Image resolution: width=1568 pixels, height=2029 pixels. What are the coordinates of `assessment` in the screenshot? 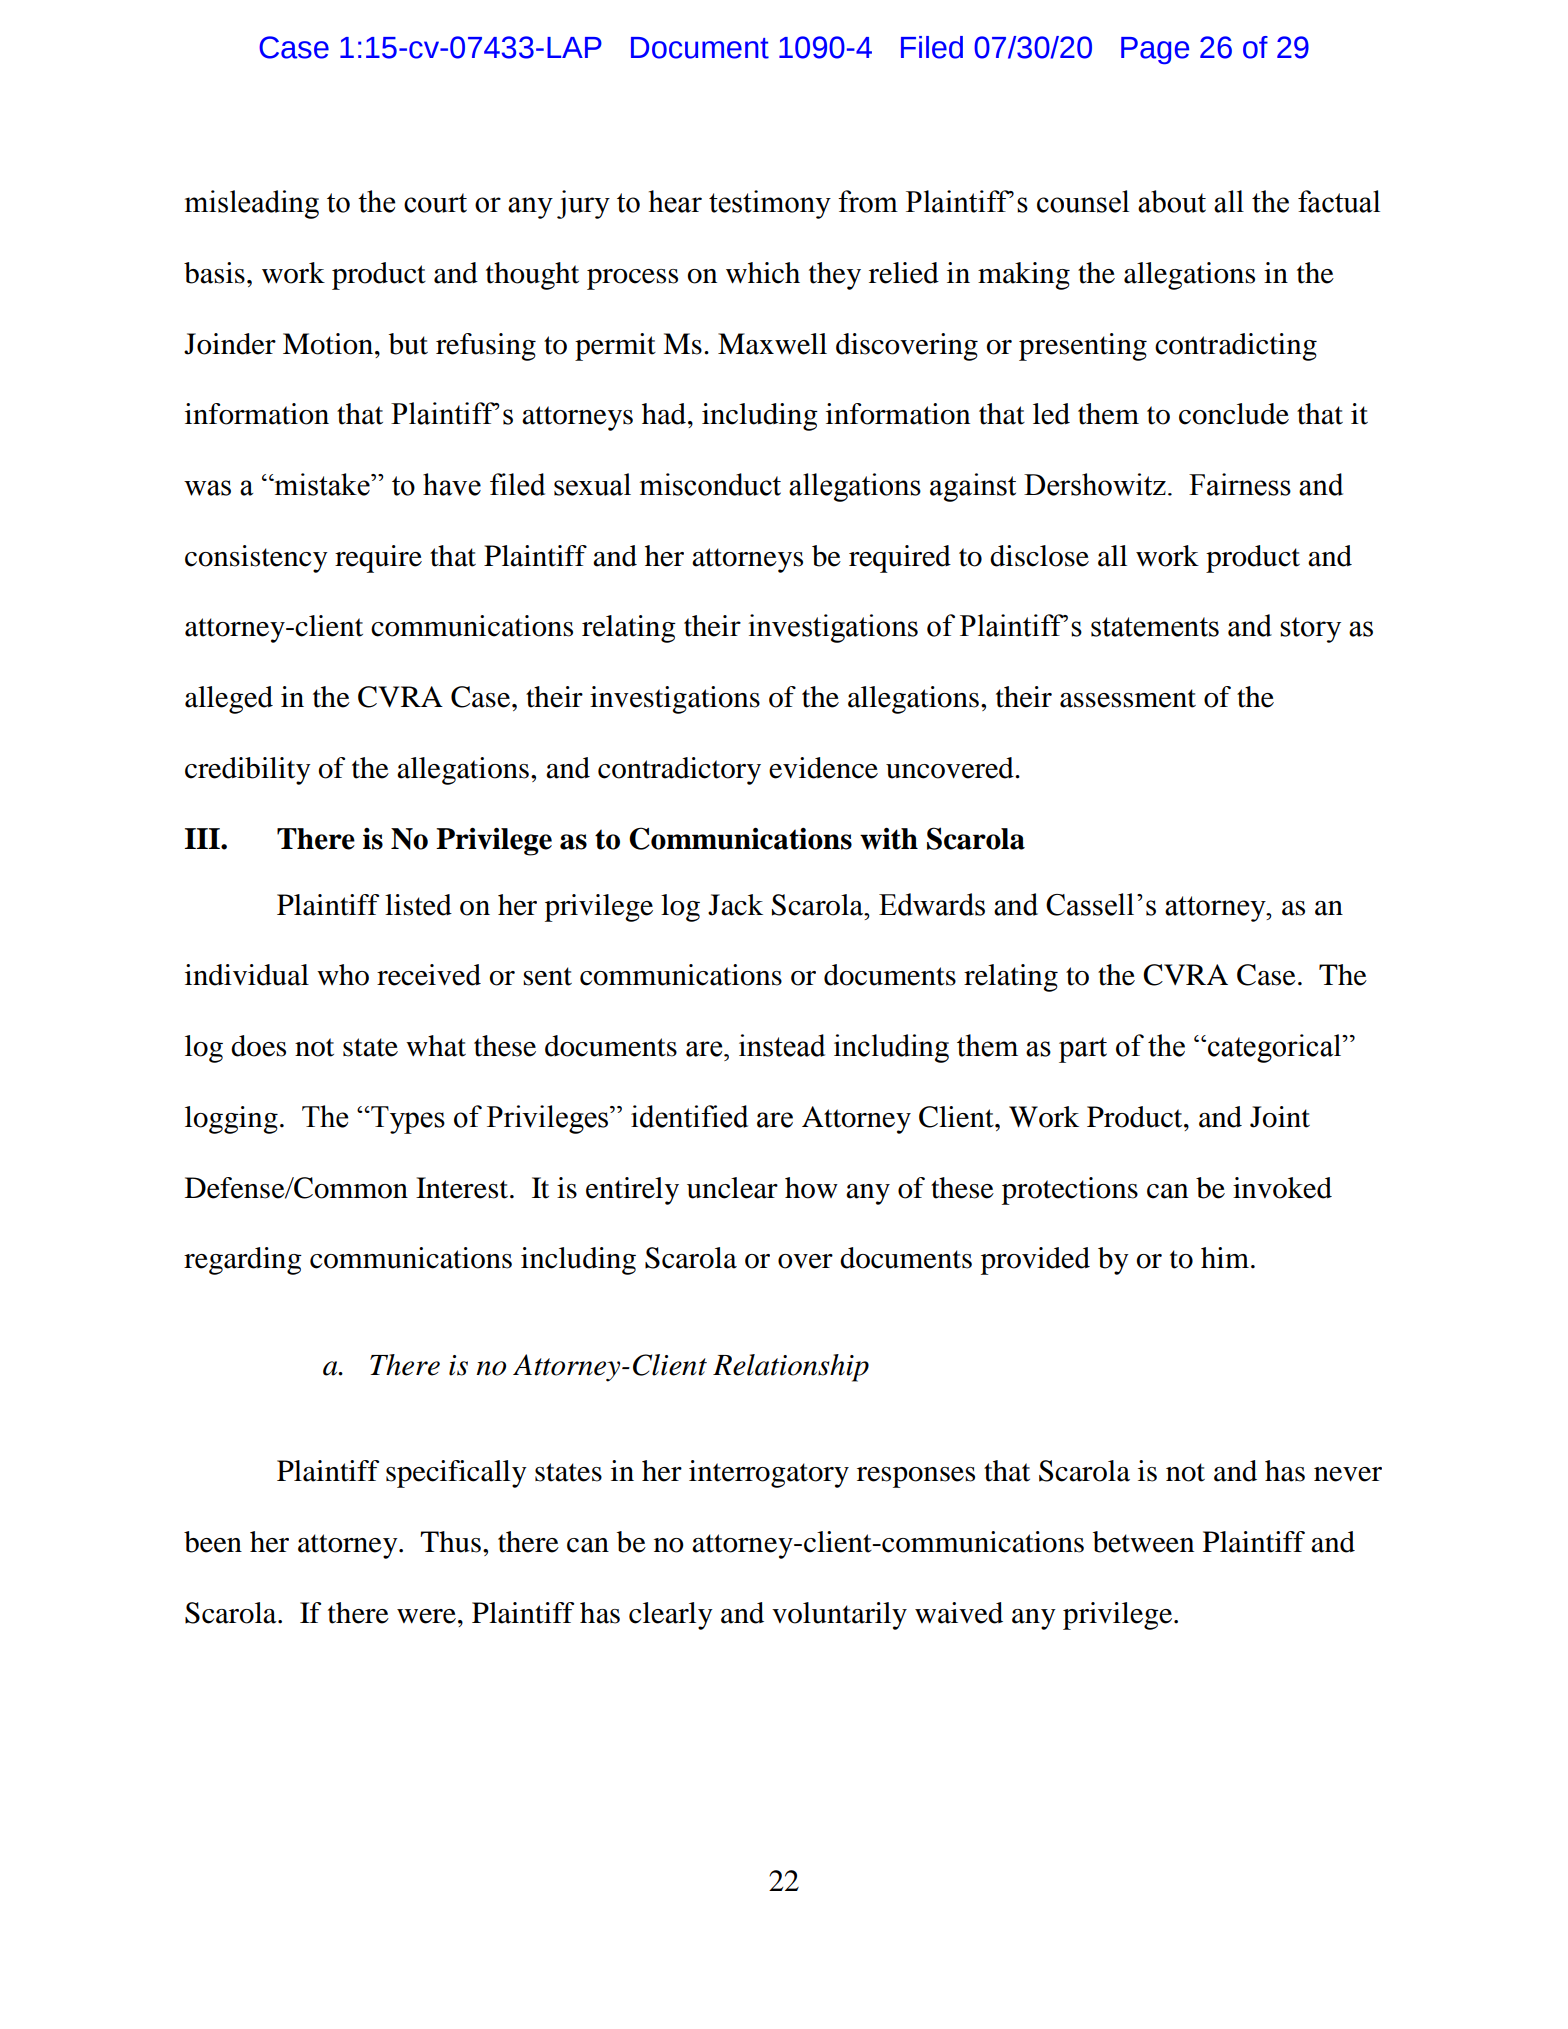 It's located at (1128, 698).
